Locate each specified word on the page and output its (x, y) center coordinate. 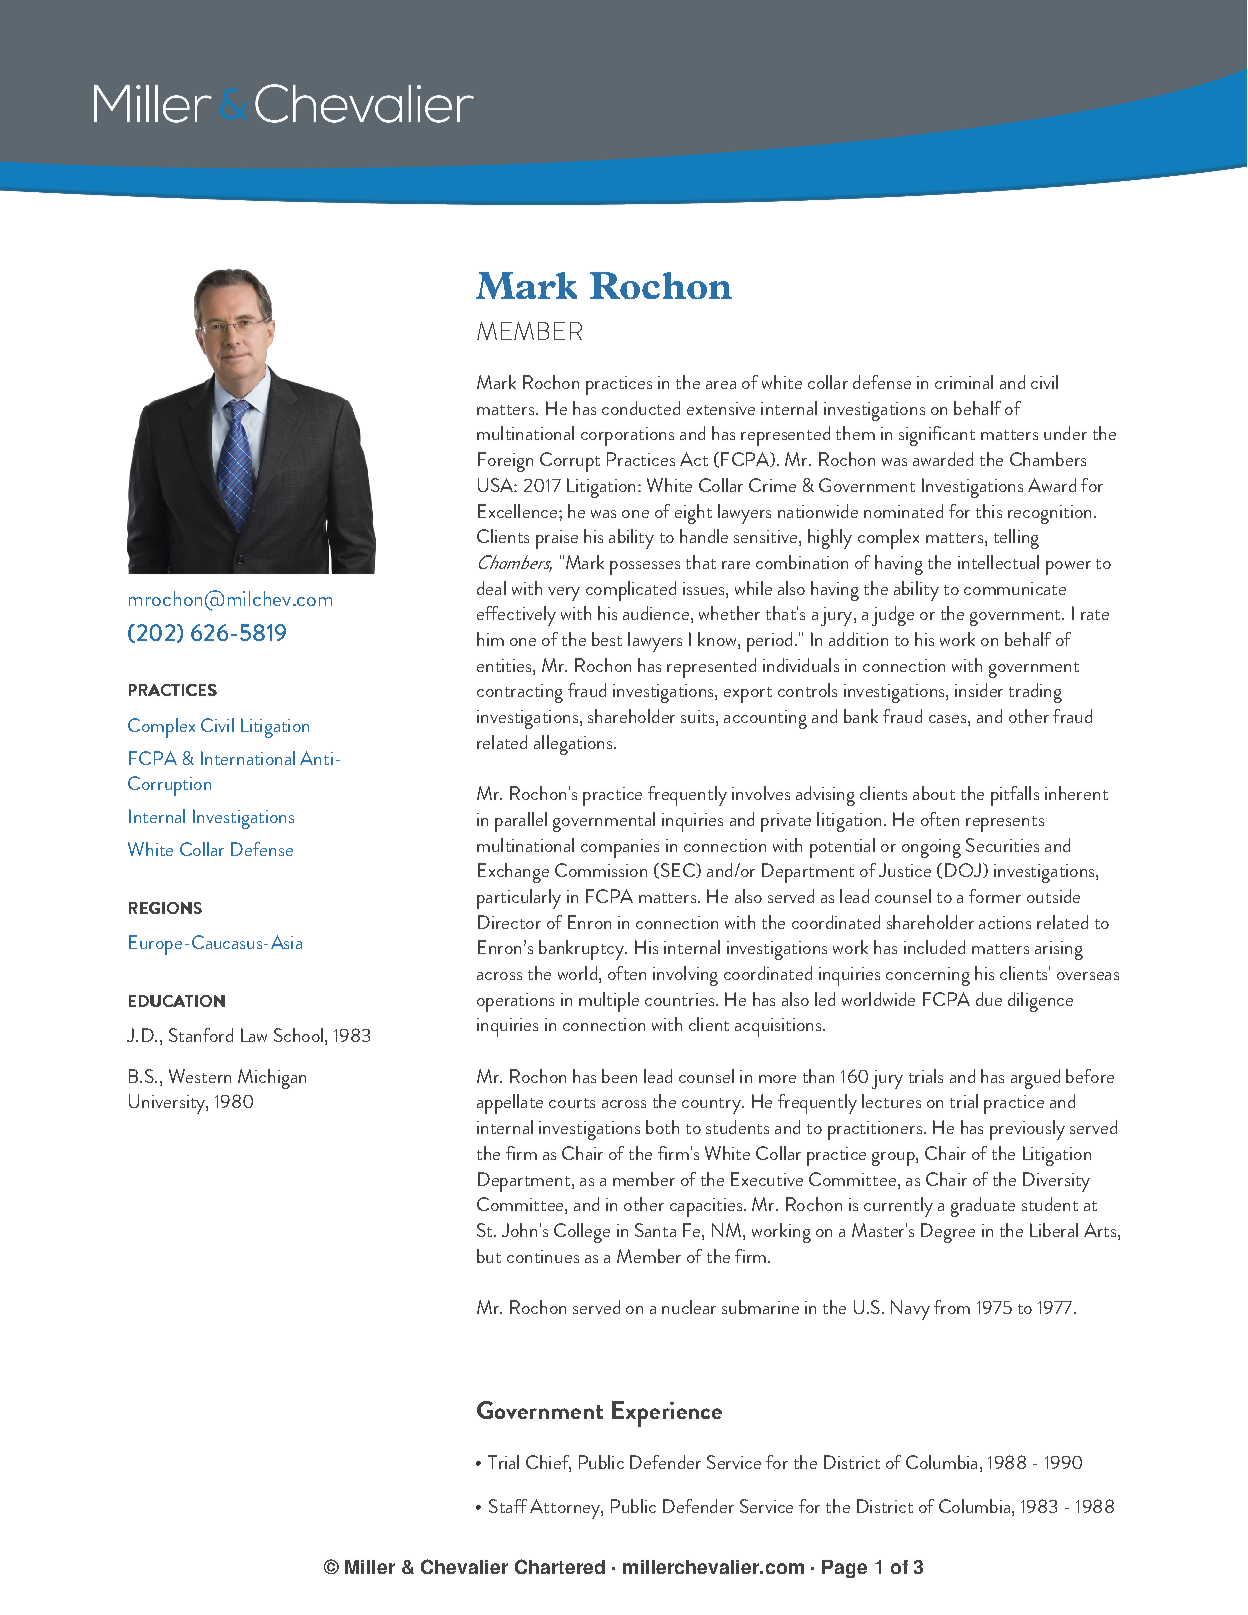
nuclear (689, 1307)
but (489, 1256)
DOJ (963, 870)
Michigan (272, 1079)
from (952, 1307)
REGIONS (165, 908)
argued (1035, 1079)
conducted (641, 408)
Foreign (505, 462)
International (248, 758)
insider (979, 690)
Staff (508, 1506)
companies (620, 848)
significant (937, 436)
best (607, 639)
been (619, 1076)
